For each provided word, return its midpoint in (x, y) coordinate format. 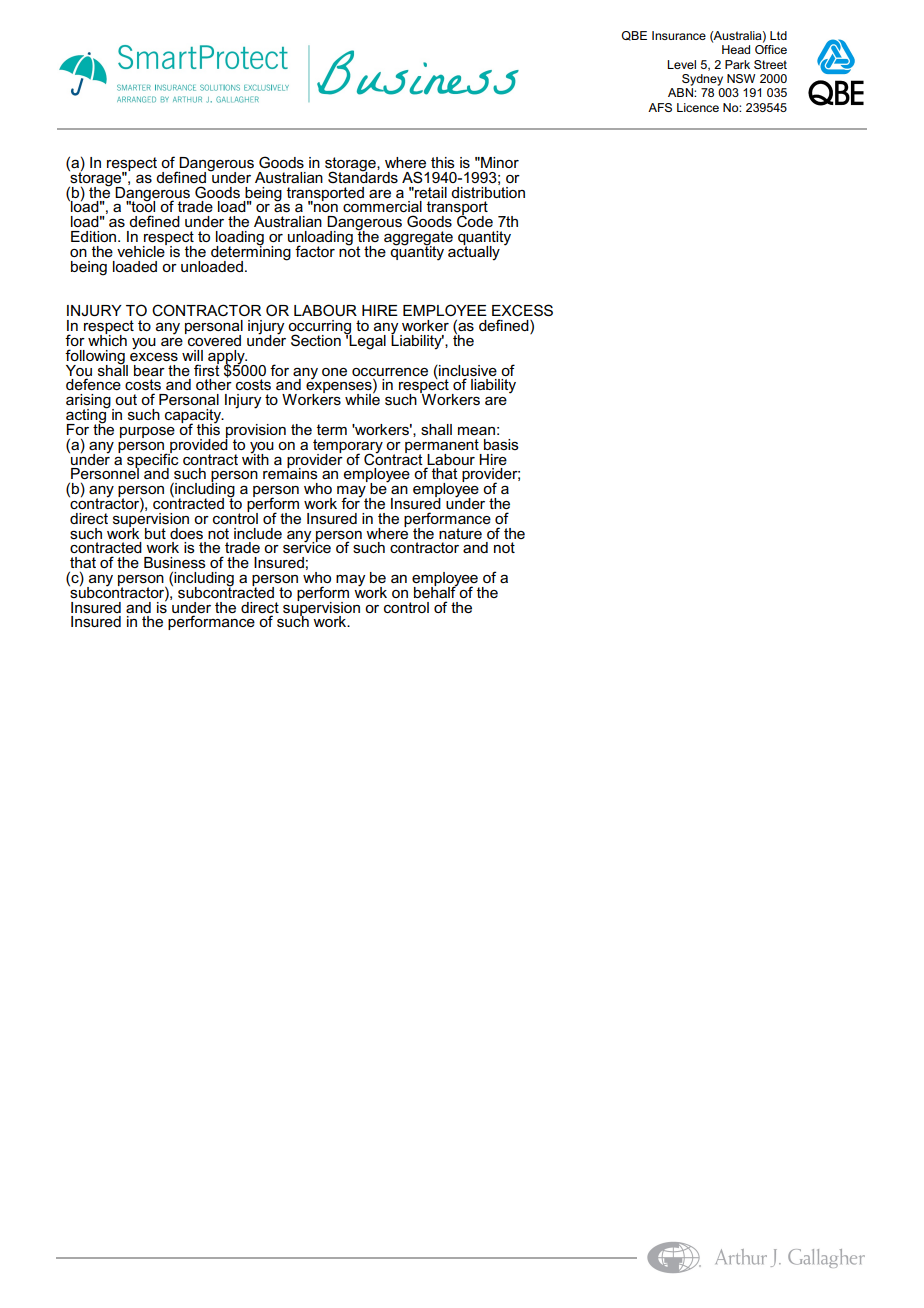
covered (213, 339)
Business (175, 562)
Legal (367, 341)
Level (681, 64)
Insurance (679, 35)
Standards (363, 176)
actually (474, 252)
